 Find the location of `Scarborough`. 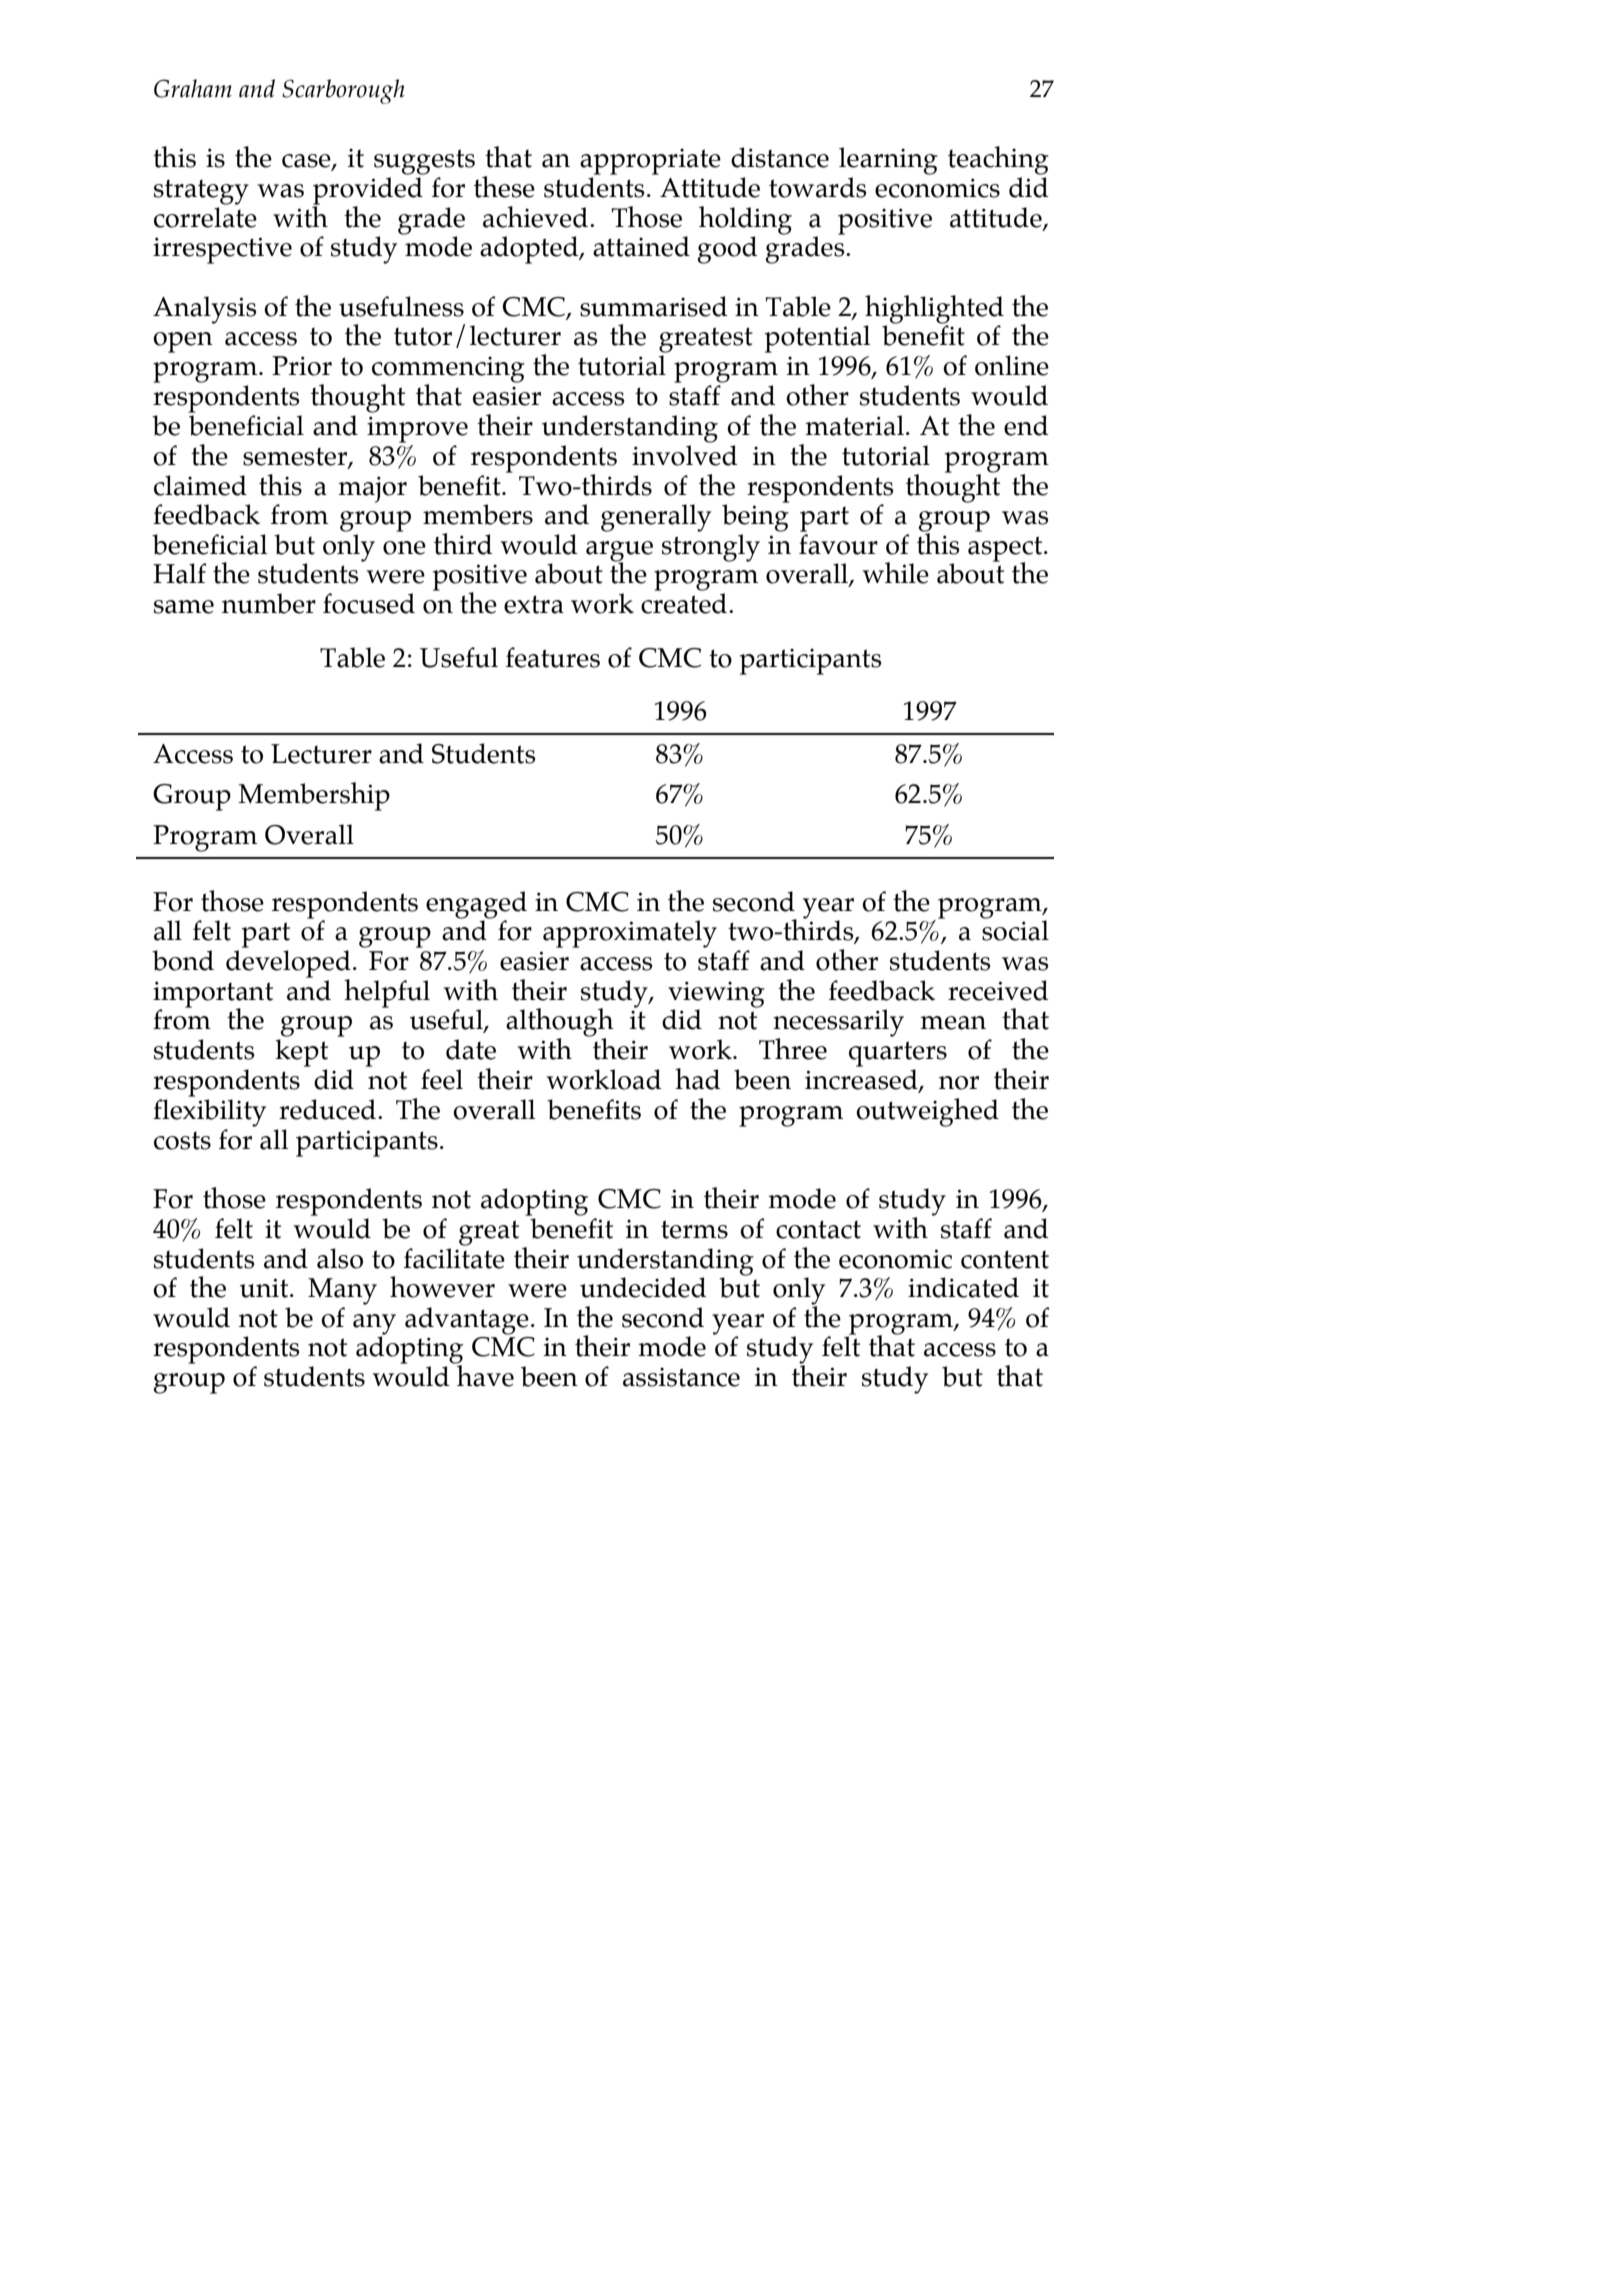

Scarborough is located at coordinates (343, 91).
